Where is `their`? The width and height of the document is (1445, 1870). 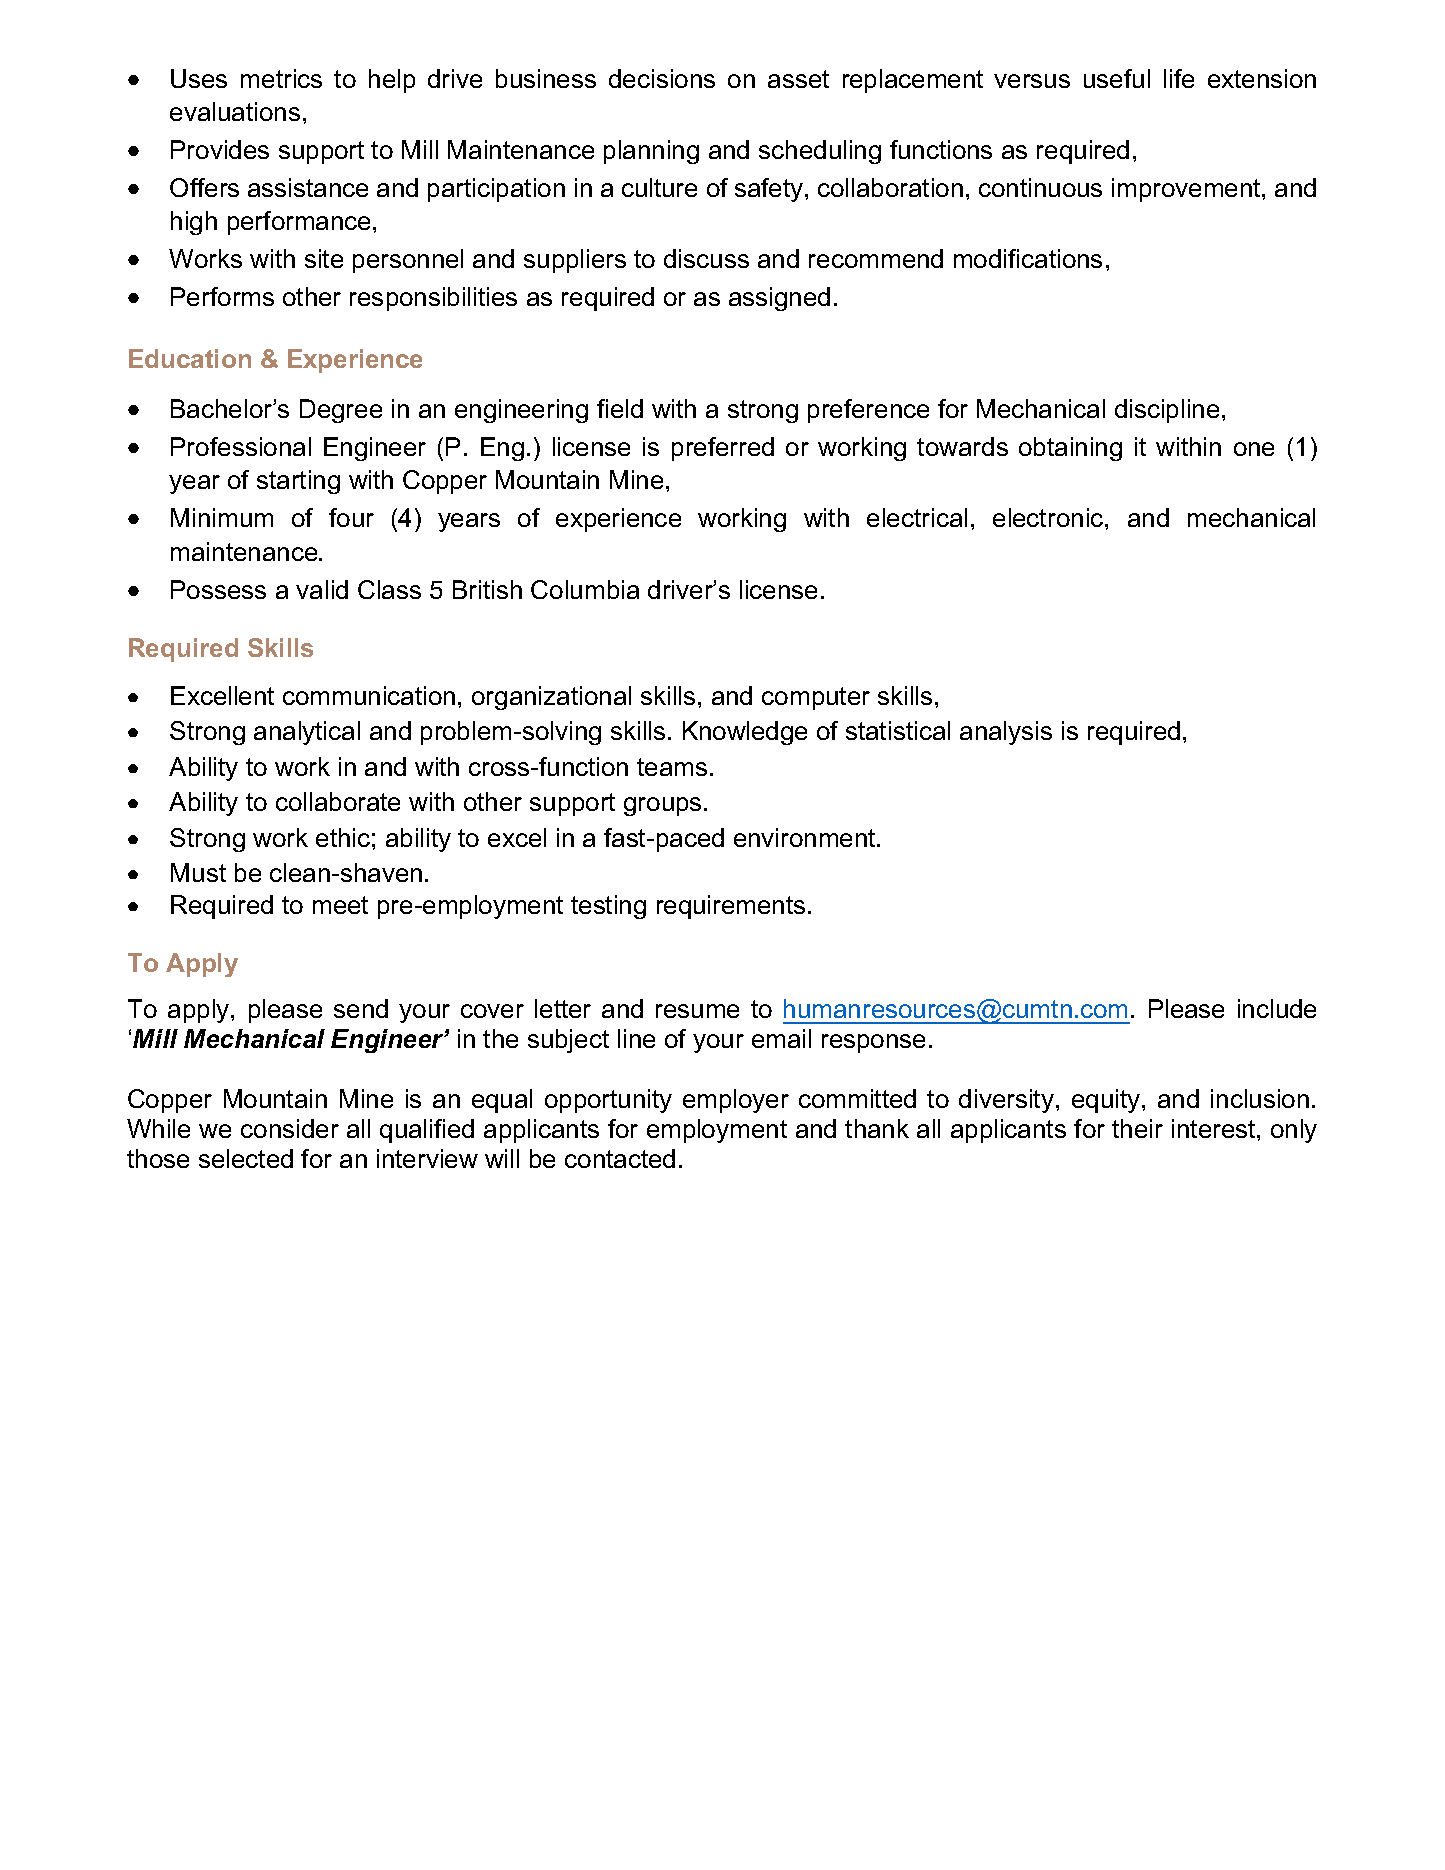
their is located at coordinates (1137, 1128).
